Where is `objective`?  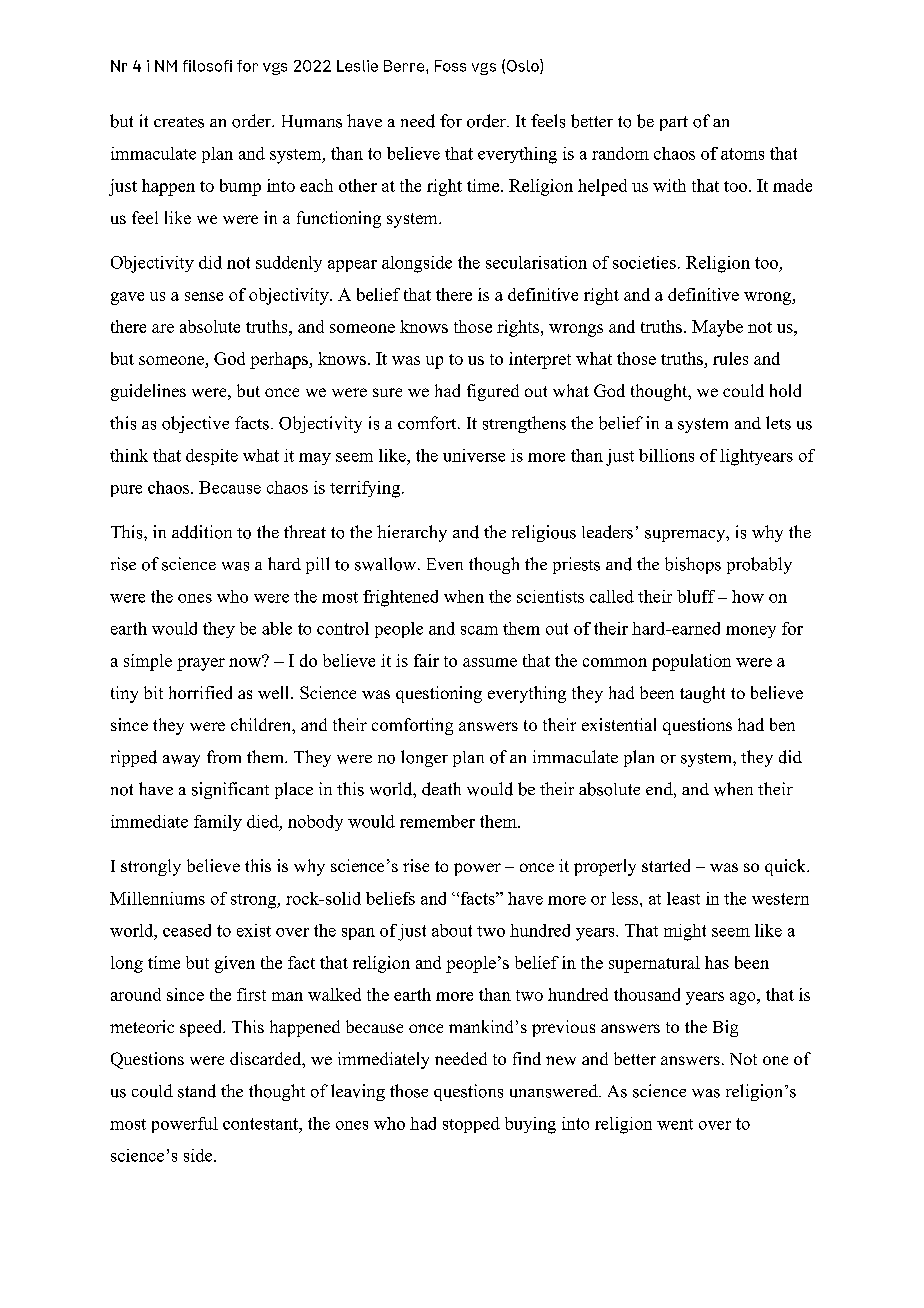 objective is located at coordinates (195, 424).
